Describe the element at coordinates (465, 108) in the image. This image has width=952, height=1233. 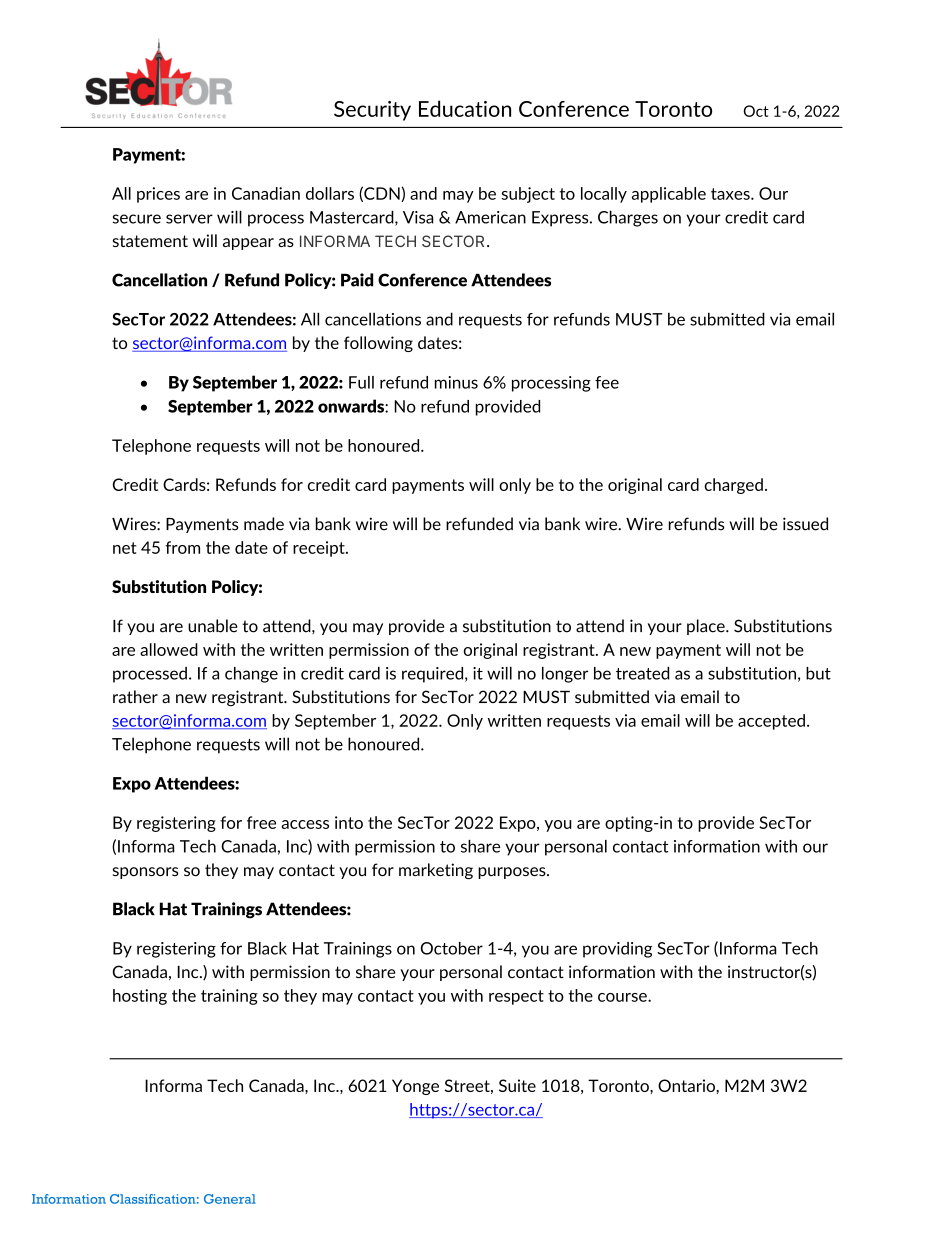
I see `Education` at that location.
